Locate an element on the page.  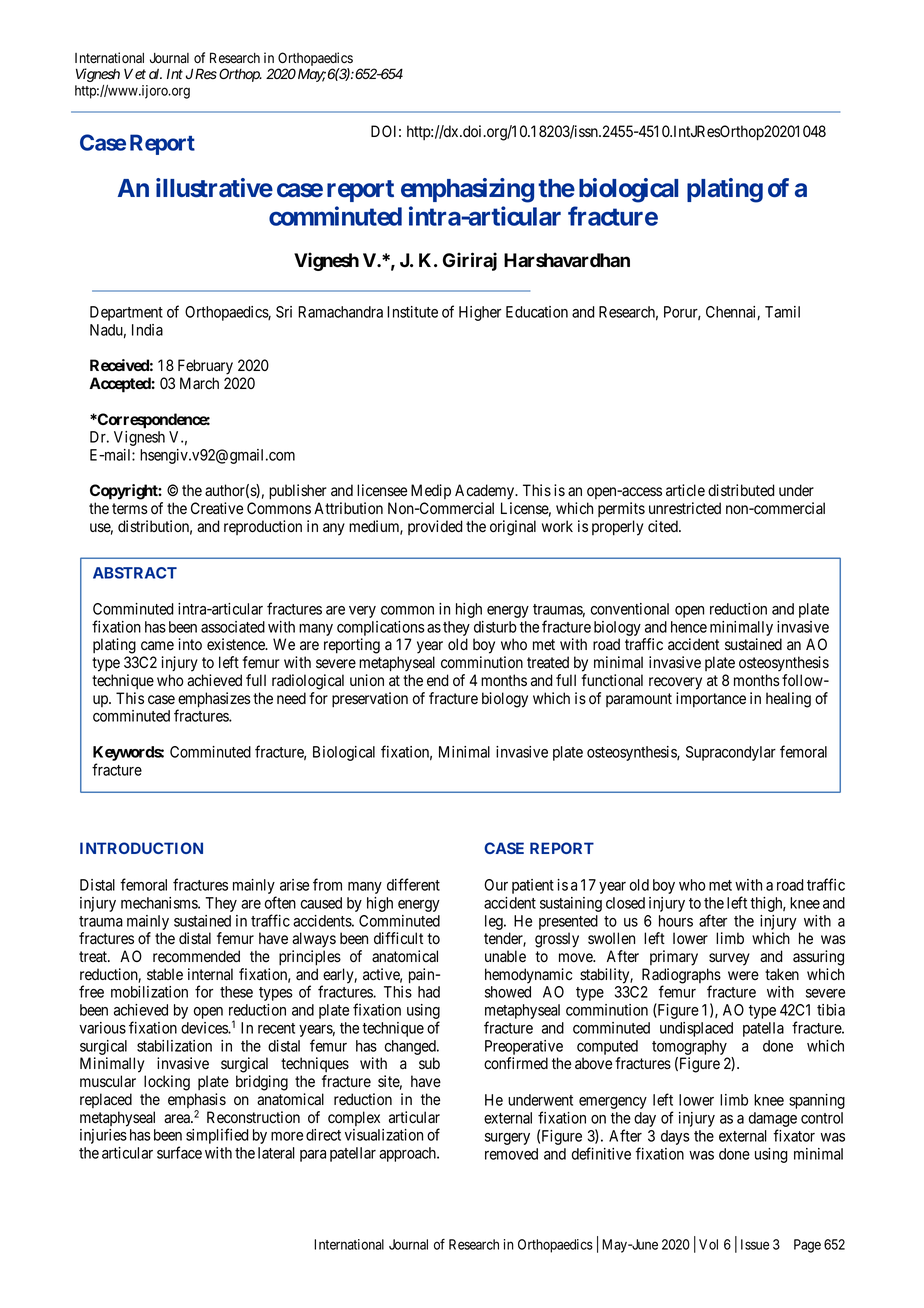
mechanisms is located at coordinates (160, 903).
